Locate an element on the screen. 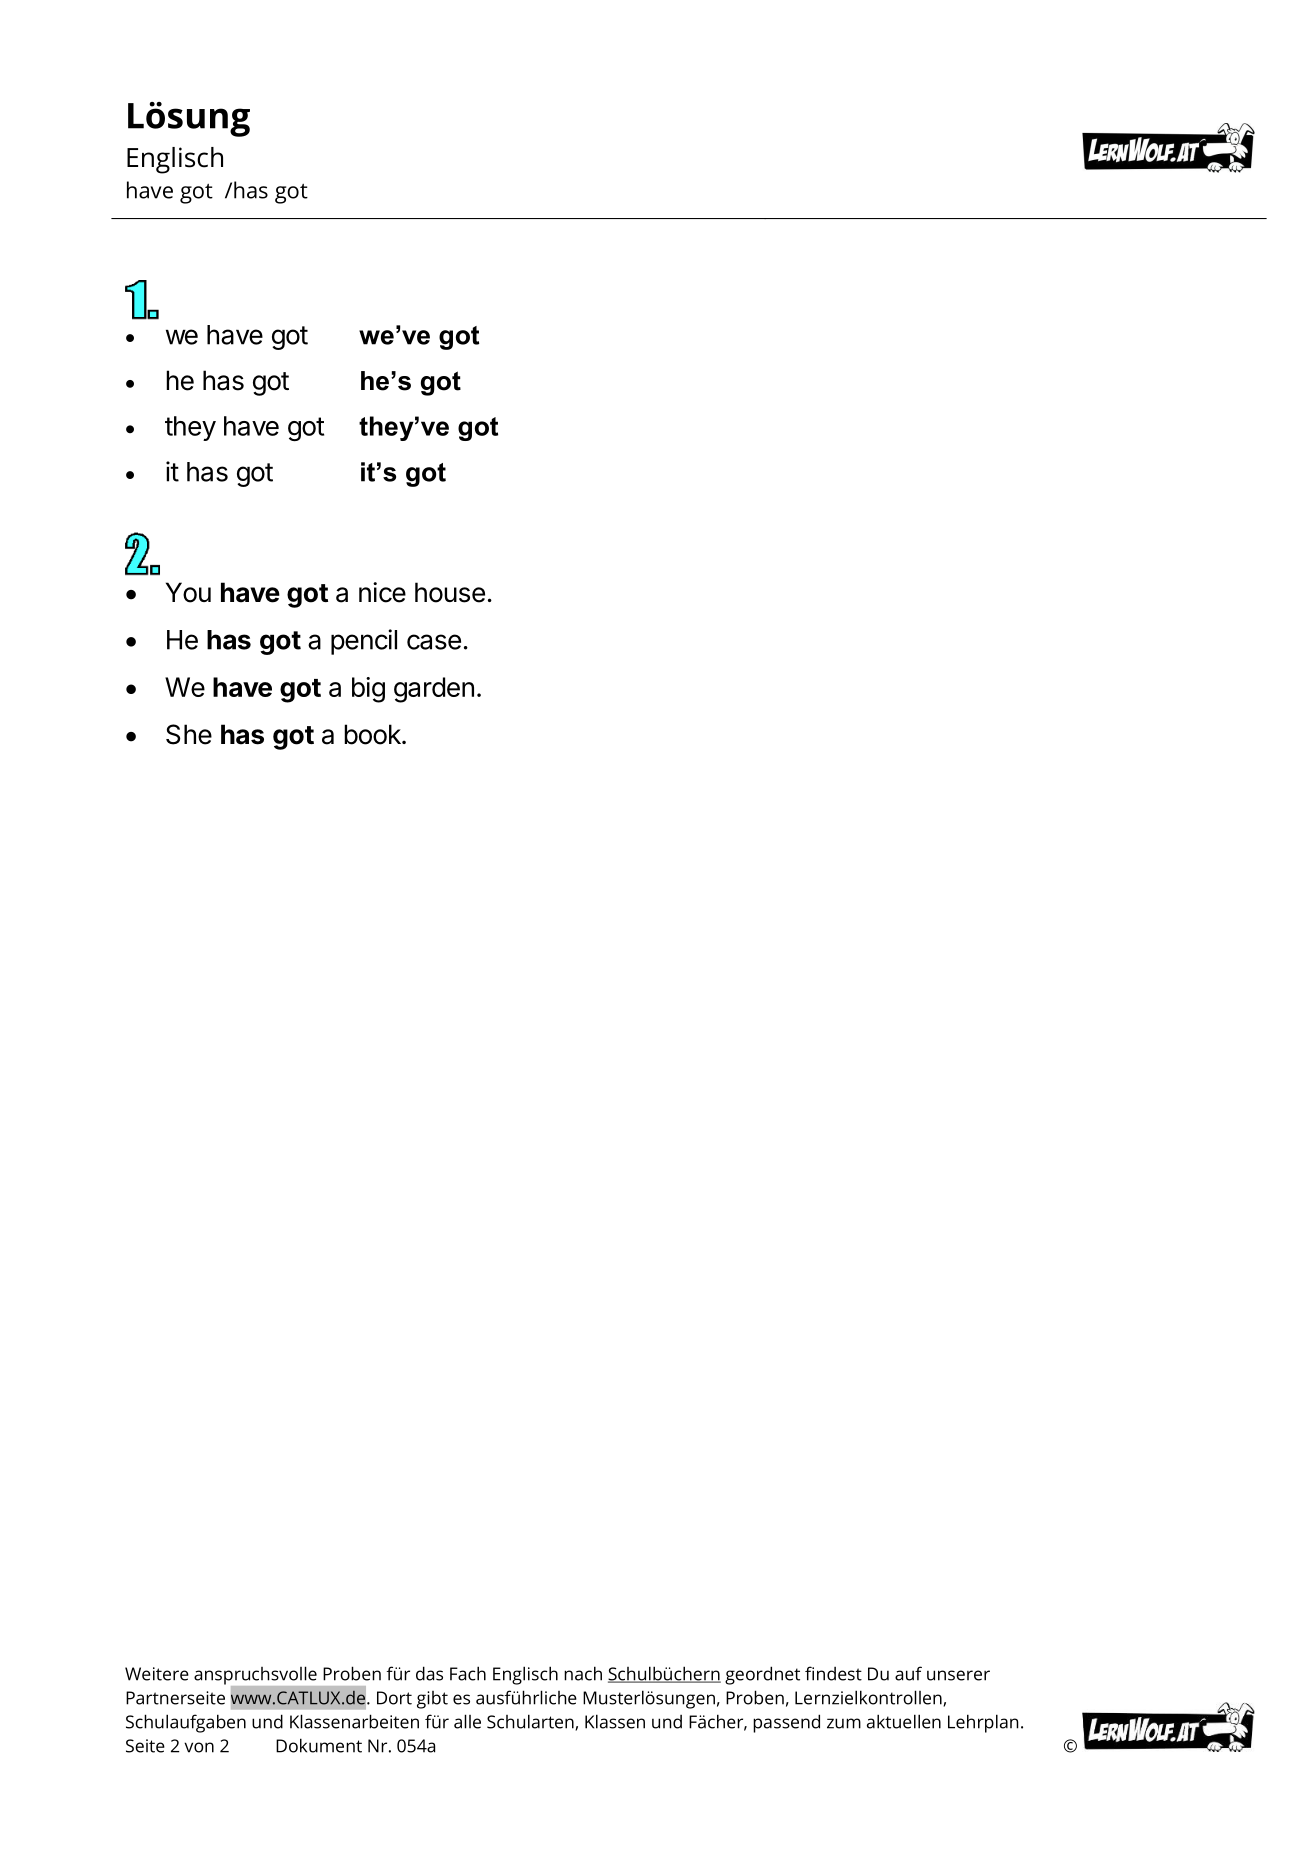  house is located at coordinates (450, 592).
